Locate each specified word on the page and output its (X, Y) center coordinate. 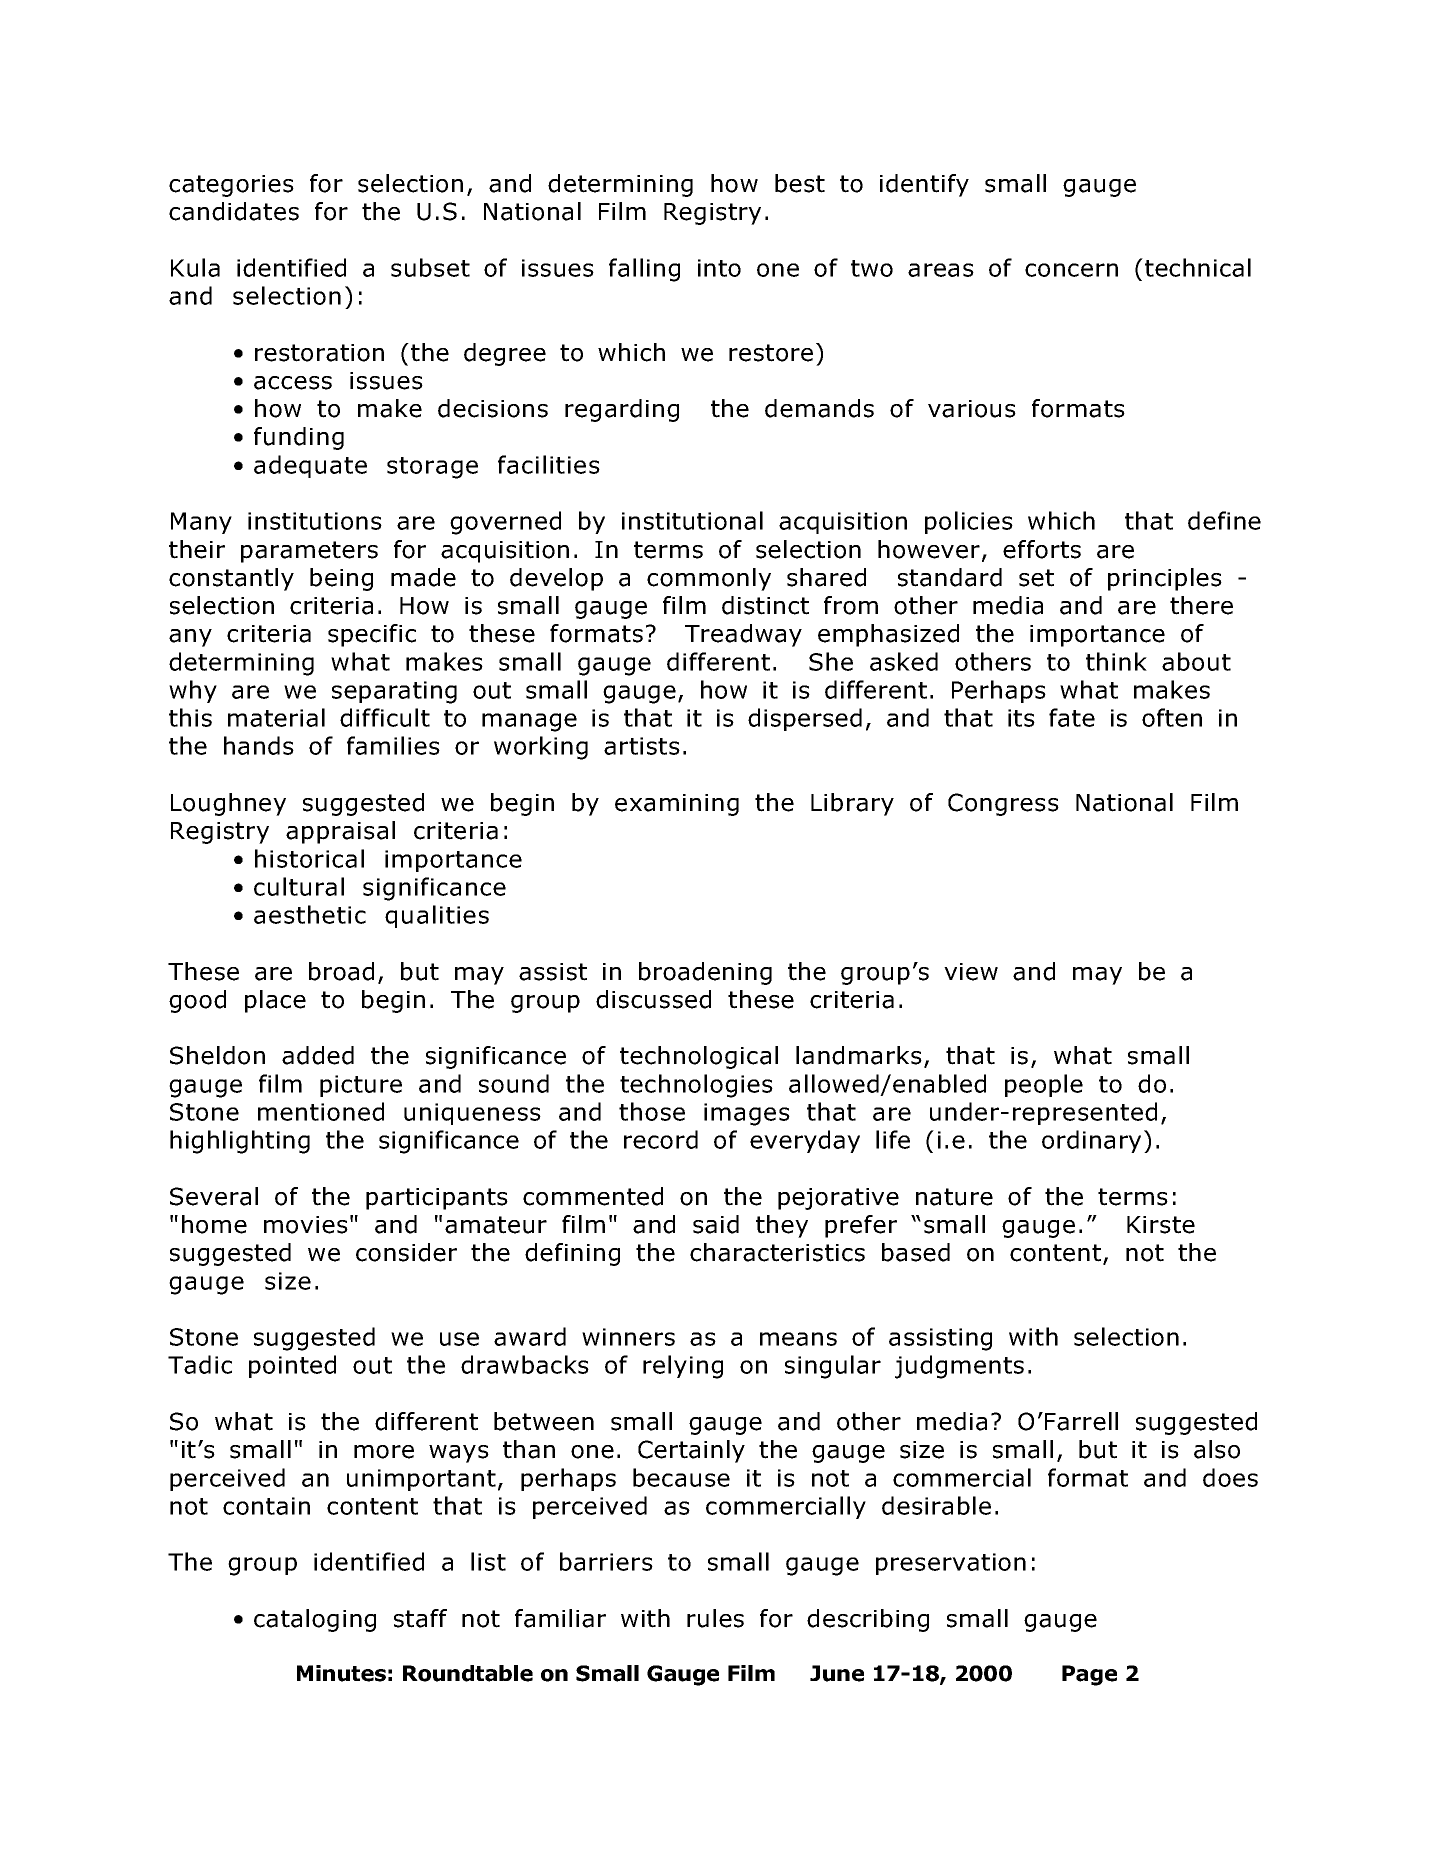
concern (1071, 270)
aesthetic (310, 914)
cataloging (315, 1620)
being (341, 579)
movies (306, 1225)
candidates (234, 211)
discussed (653, 999)
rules (715, 1618)
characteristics (777, 1252)
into (719, 268)
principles (1165, 579)
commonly (709, 579)
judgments (959, 1367)
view (971, 972)
